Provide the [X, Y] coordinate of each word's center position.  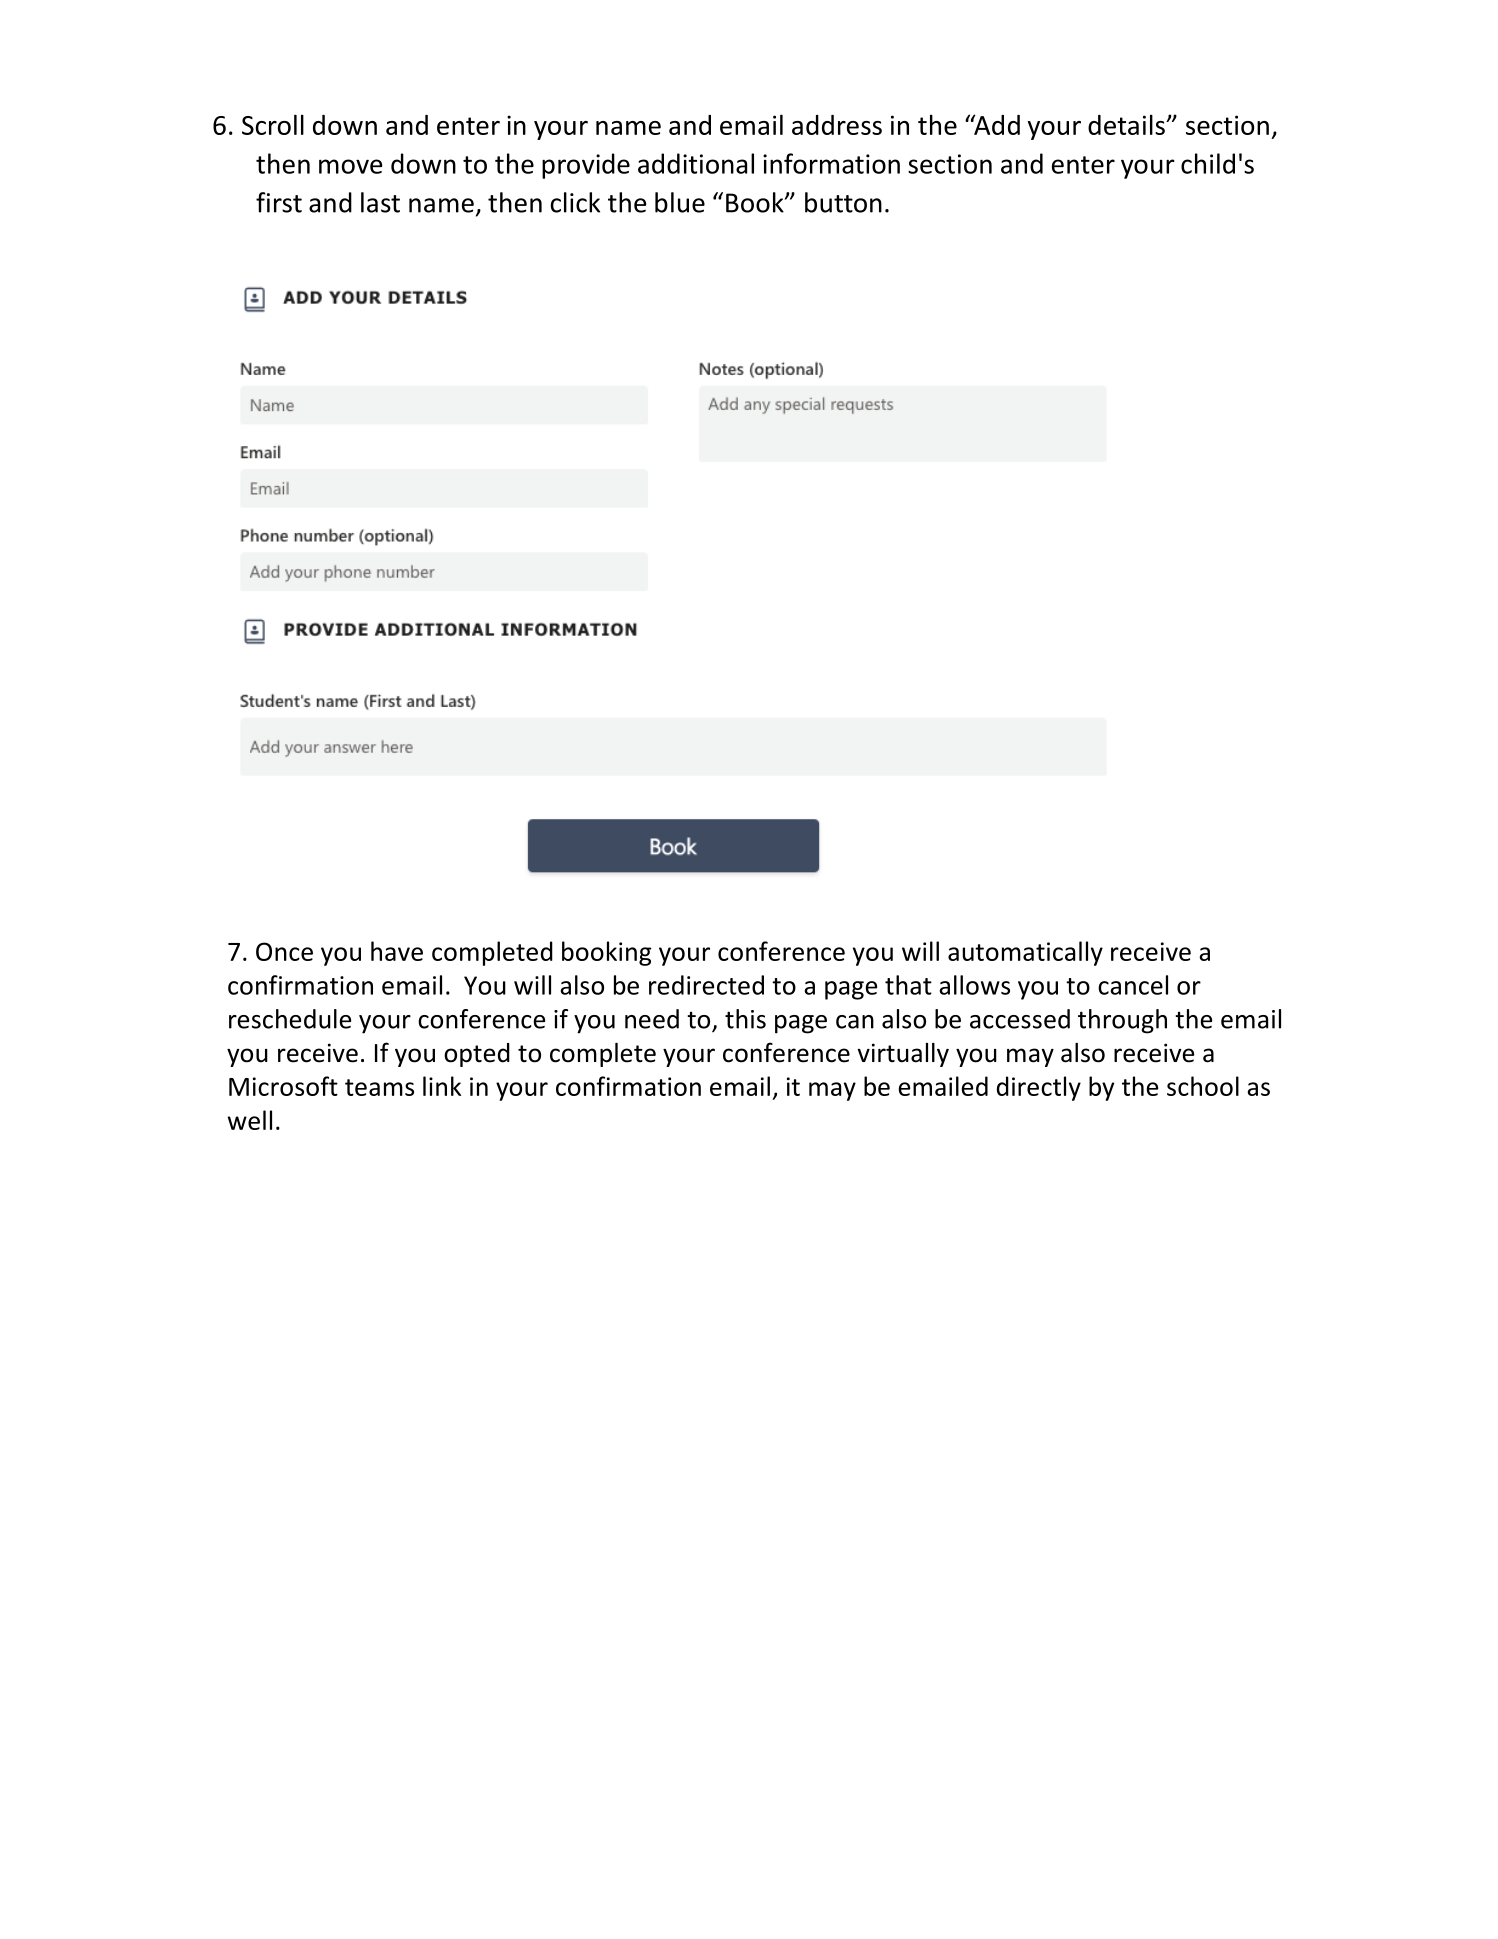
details [1127, 124]
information [831, 163]
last [380, 202]
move [350, 166]
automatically [1025, 953]
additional [696, 163]
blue [680, 202]
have [397, 951]
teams [379, 1087]
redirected [706, 985]
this [745, 1019]
